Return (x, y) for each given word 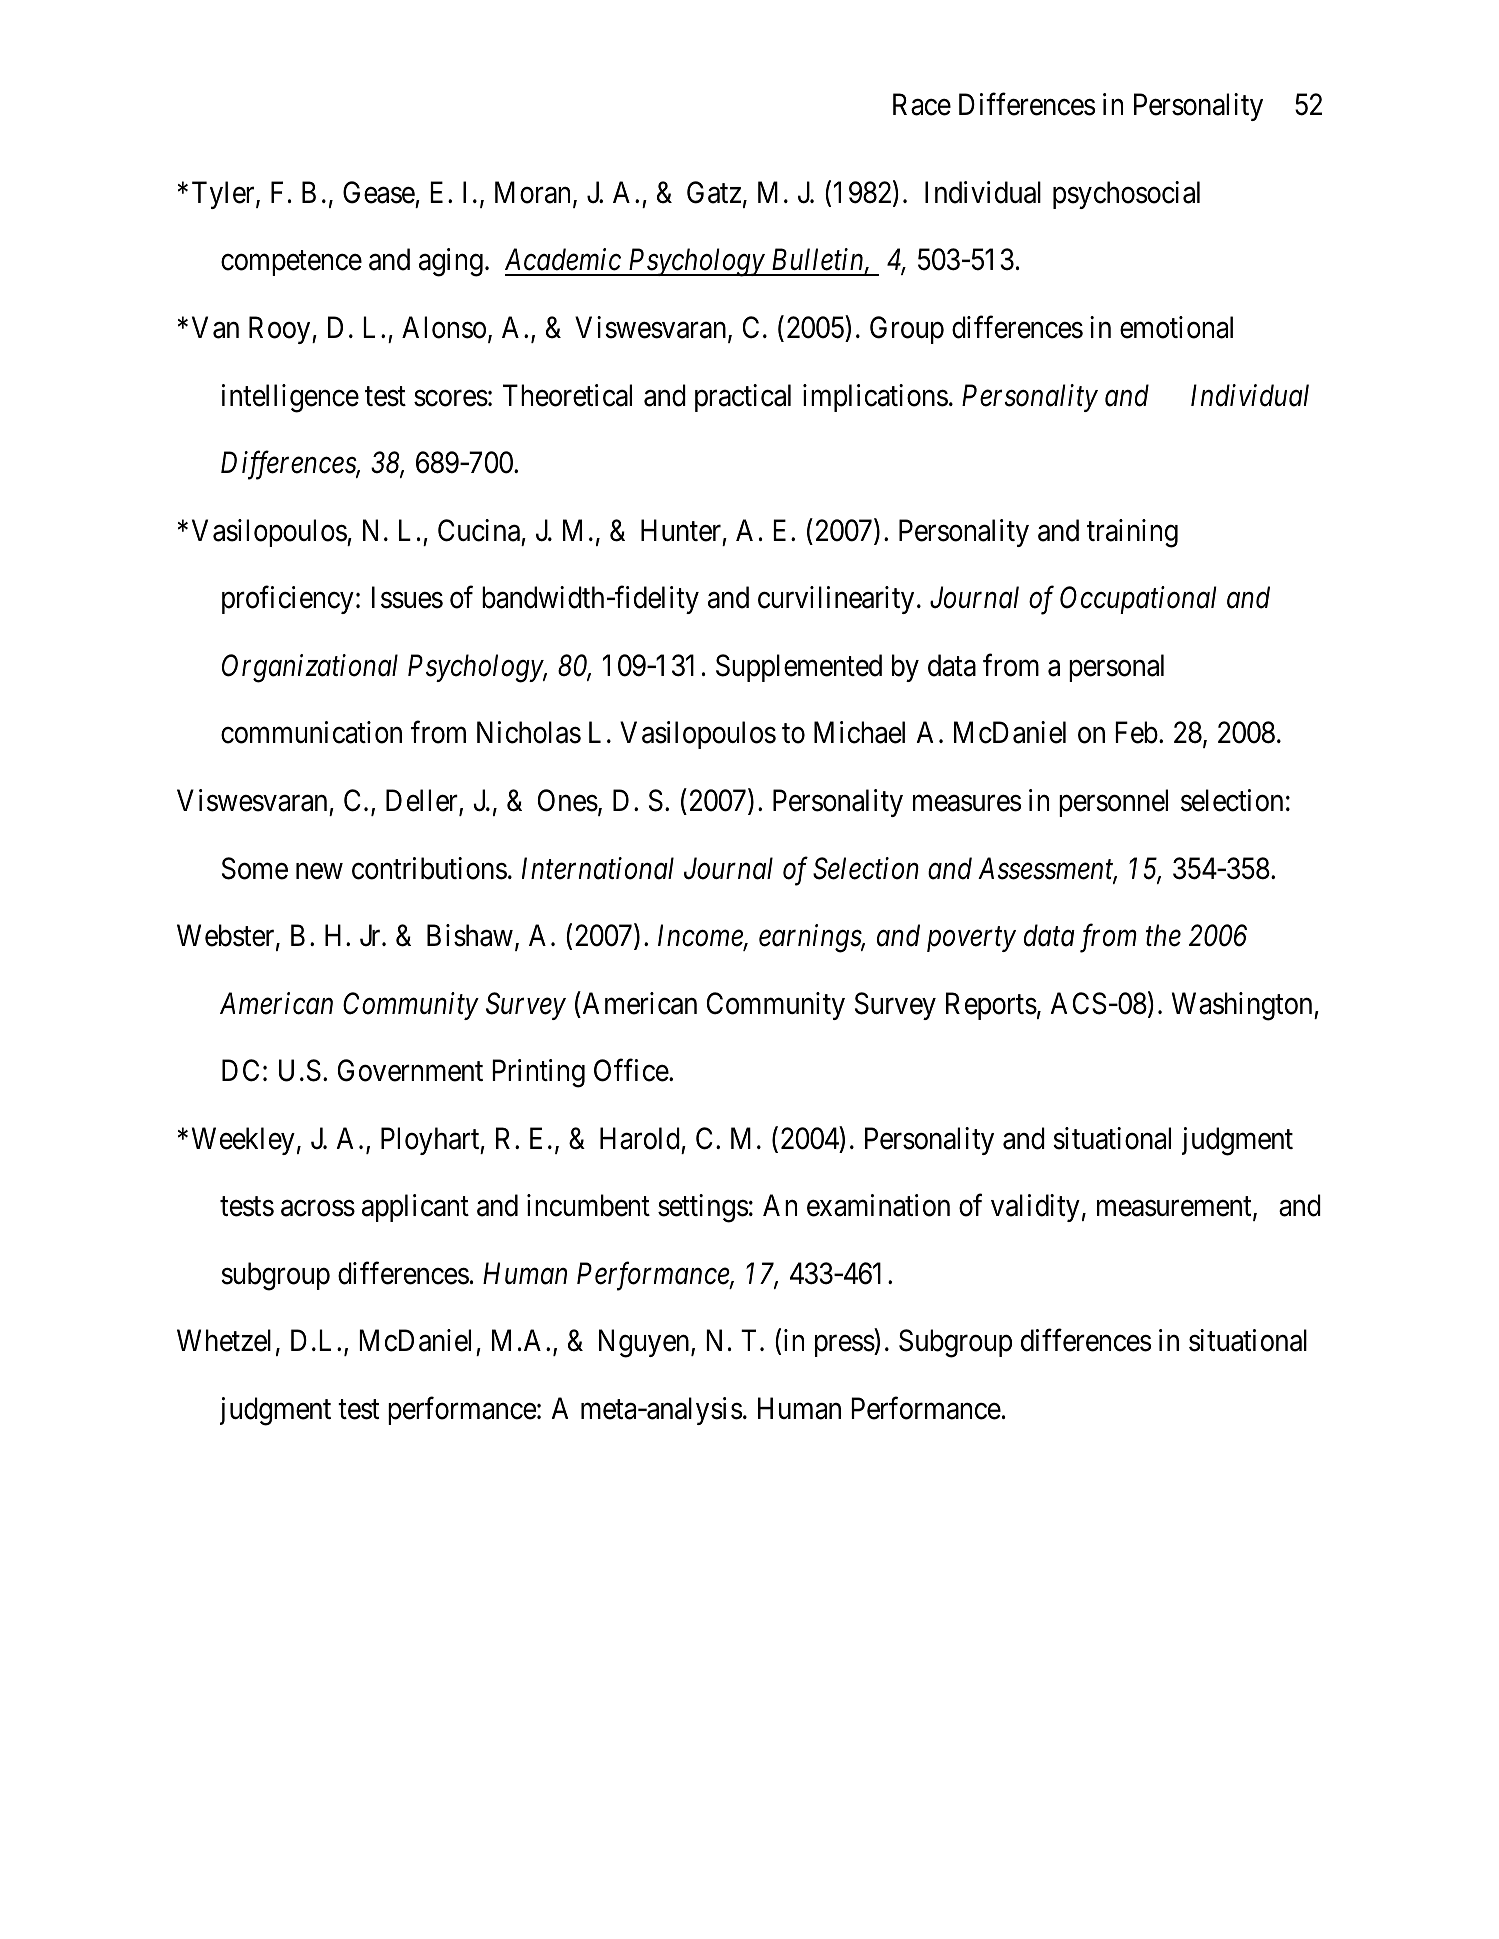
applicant (415, 1208)
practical (743, 398)
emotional (1176, 327)
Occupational (1138, 600)
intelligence (290, 398)
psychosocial (1126, 195)
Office (632, 1070)
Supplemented (799, 668)
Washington (1243, 1006)
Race (922, 104)
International (598, 868)
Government (410, 1070)
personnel (1113, 803)
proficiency (288, 600)
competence (291, 263)
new (319, 871)
